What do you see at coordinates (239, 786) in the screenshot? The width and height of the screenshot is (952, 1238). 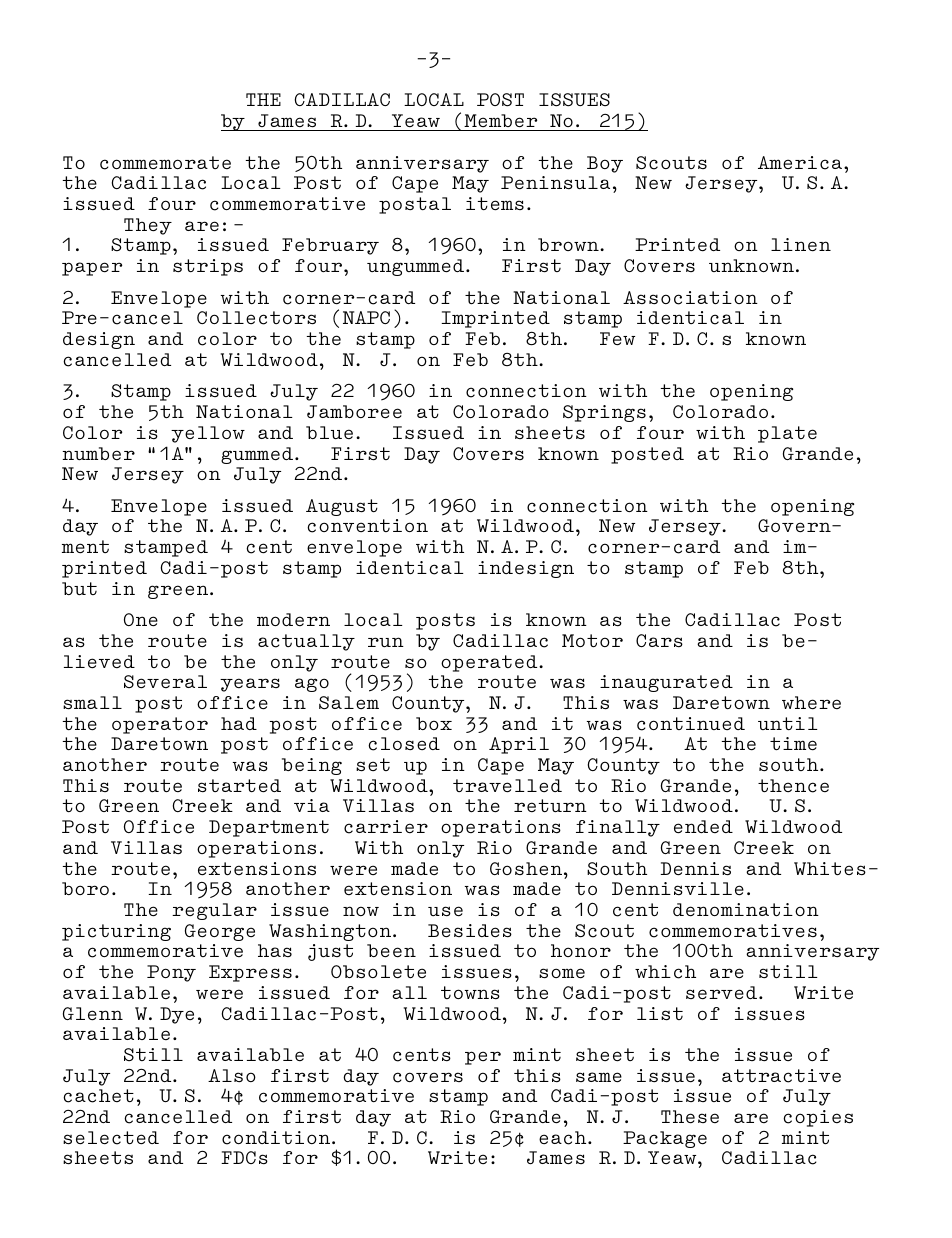 I see `started` at bounding box center [239, 786].
